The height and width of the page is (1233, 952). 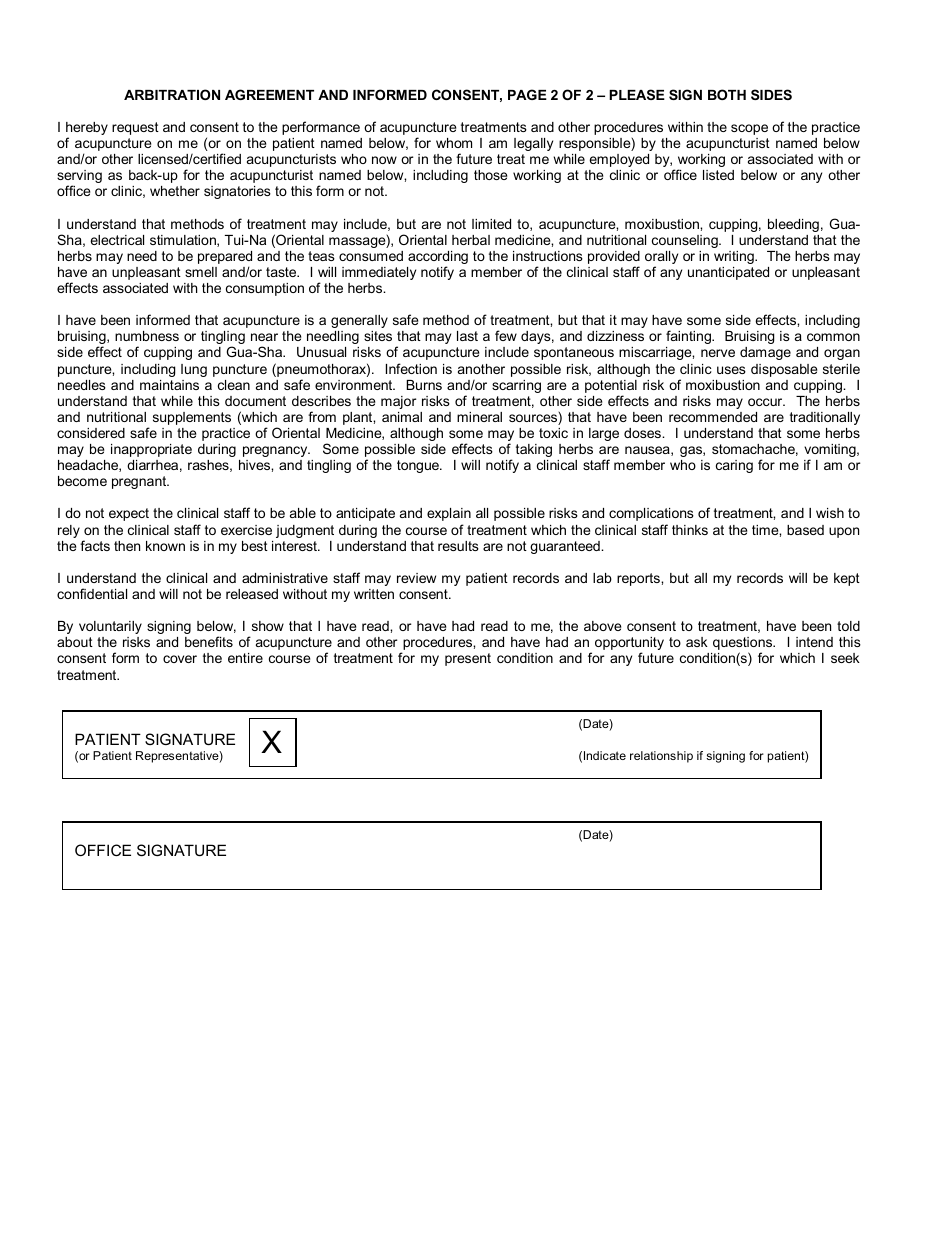 What do you see at coordinates (135, 128) in the page?
I see `request` at bounding box center [135, 128].
